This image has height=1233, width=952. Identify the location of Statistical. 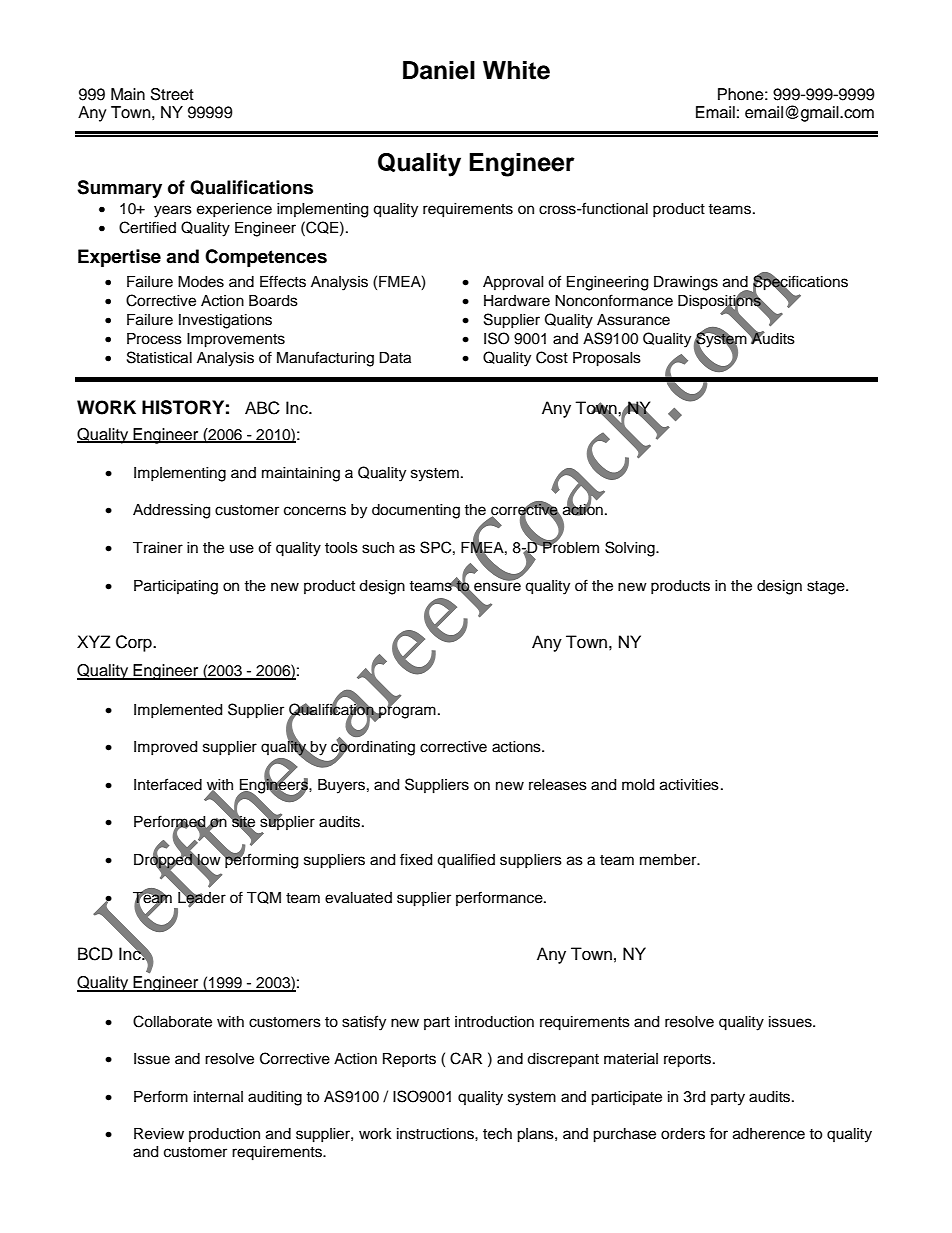
(159, 357).
